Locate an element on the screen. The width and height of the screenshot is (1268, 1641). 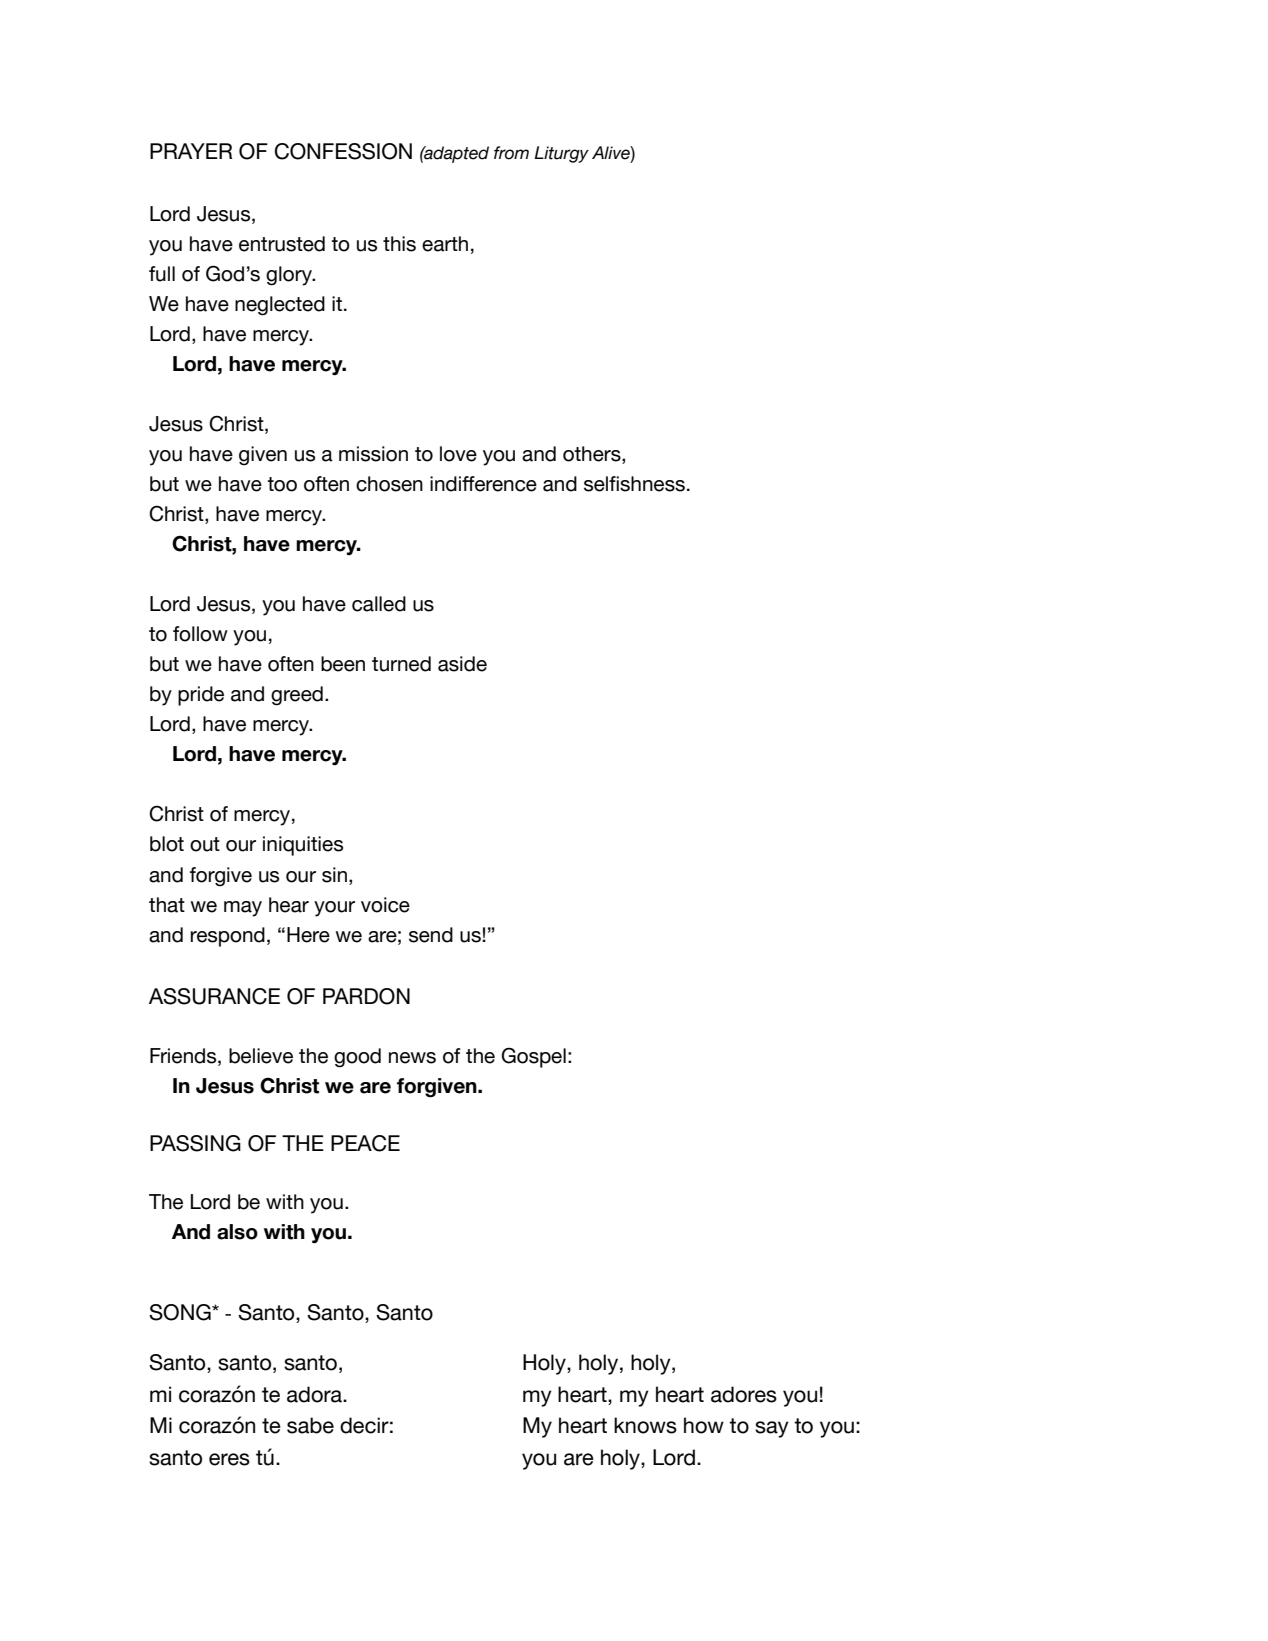
earth is located at coordinates (445, 244).
